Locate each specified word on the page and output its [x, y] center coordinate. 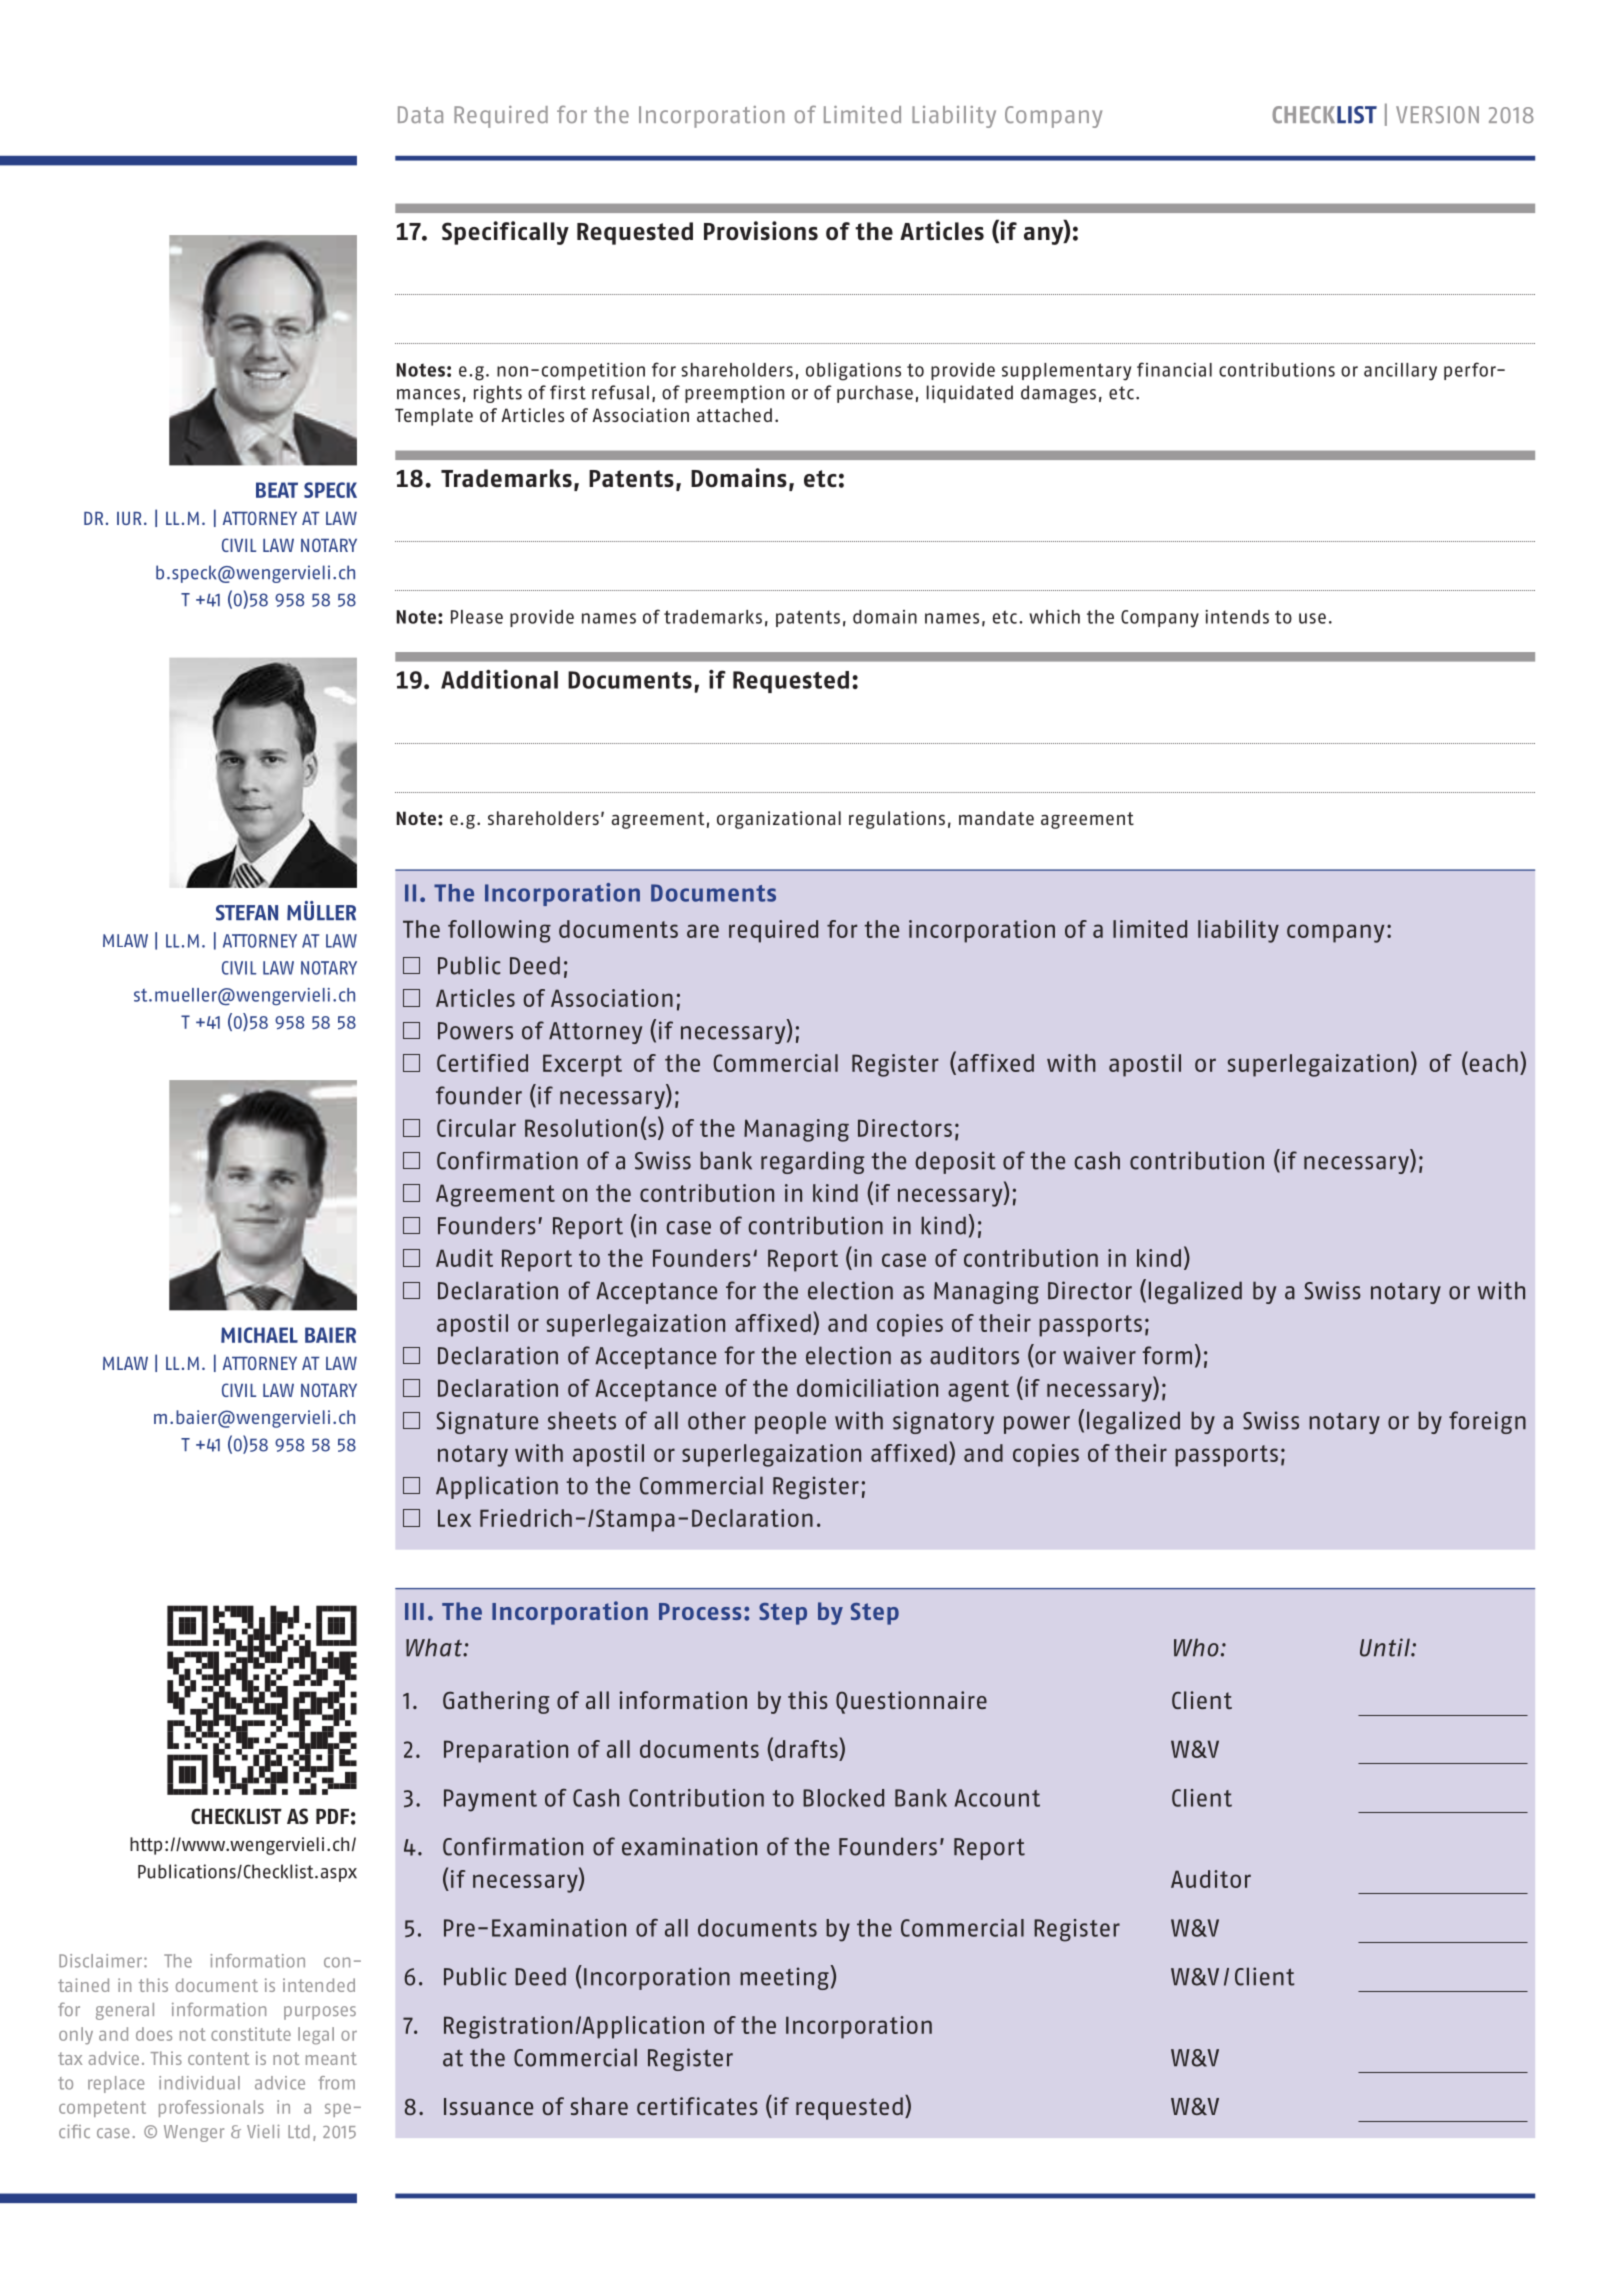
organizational [779, 820]
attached [734, 415]
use [1312, 618]
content [218, 2058]
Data [420, 114]
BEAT [277, 490]
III [414, 1611]
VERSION [1437, 114]
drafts [807, 1747]
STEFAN [247, 913]
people [790, 1422]
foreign [1487, 1422]
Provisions [761, 231]
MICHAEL [259, 1335]
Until [1386, 1647]
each [1492, 1062]
